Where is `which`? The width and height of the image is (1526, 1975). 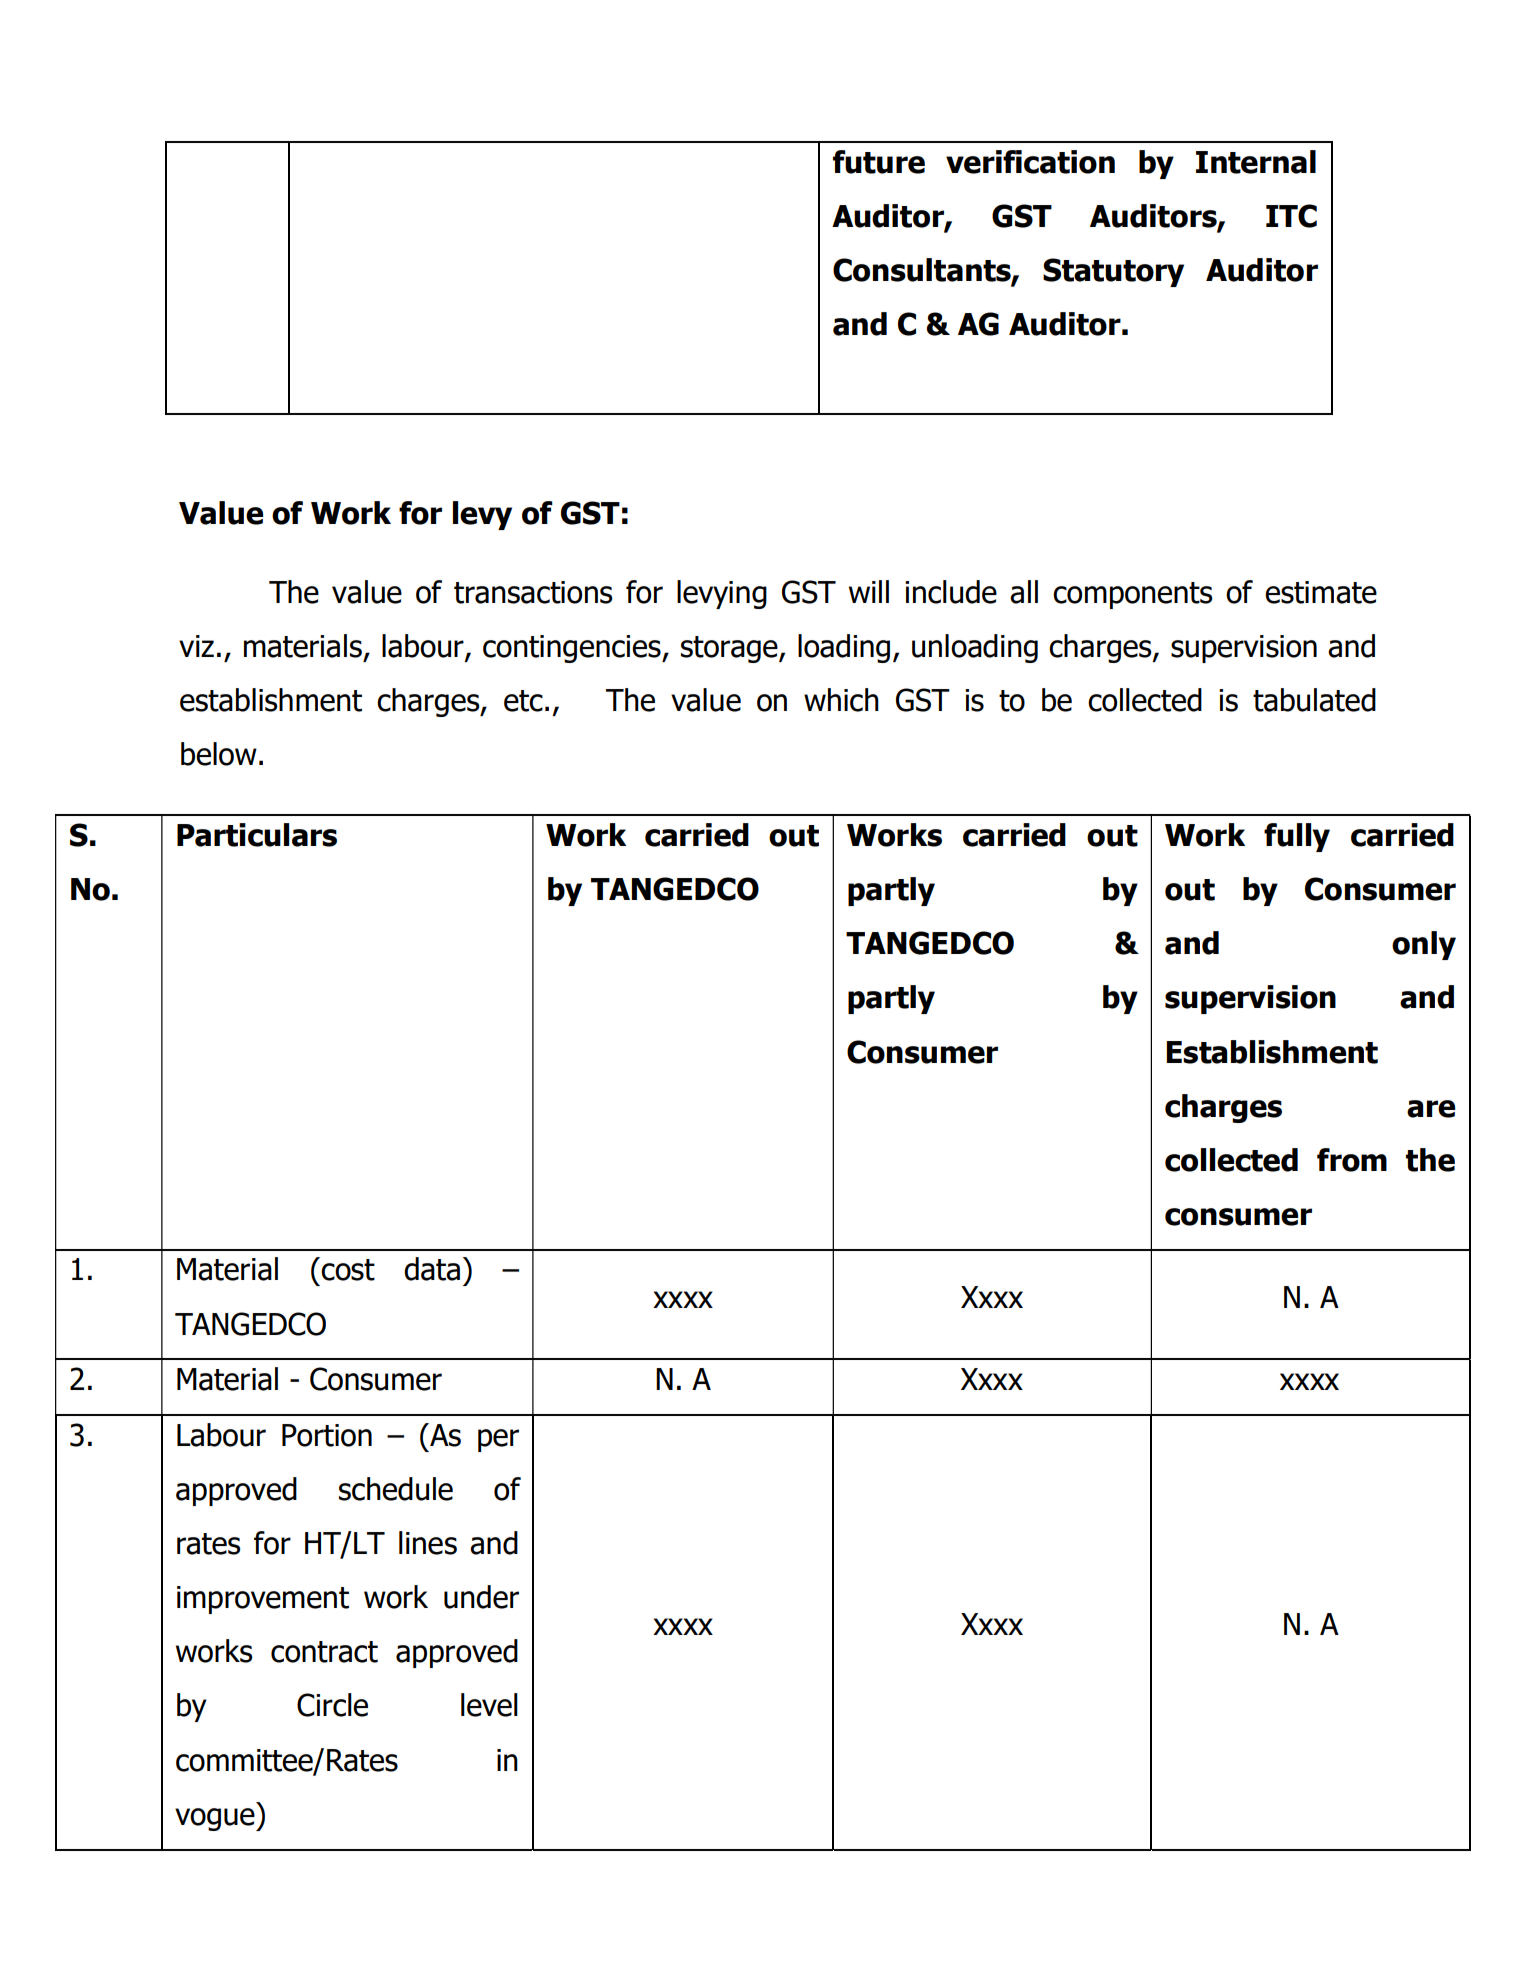
which is located at coordinates (841, 700).
